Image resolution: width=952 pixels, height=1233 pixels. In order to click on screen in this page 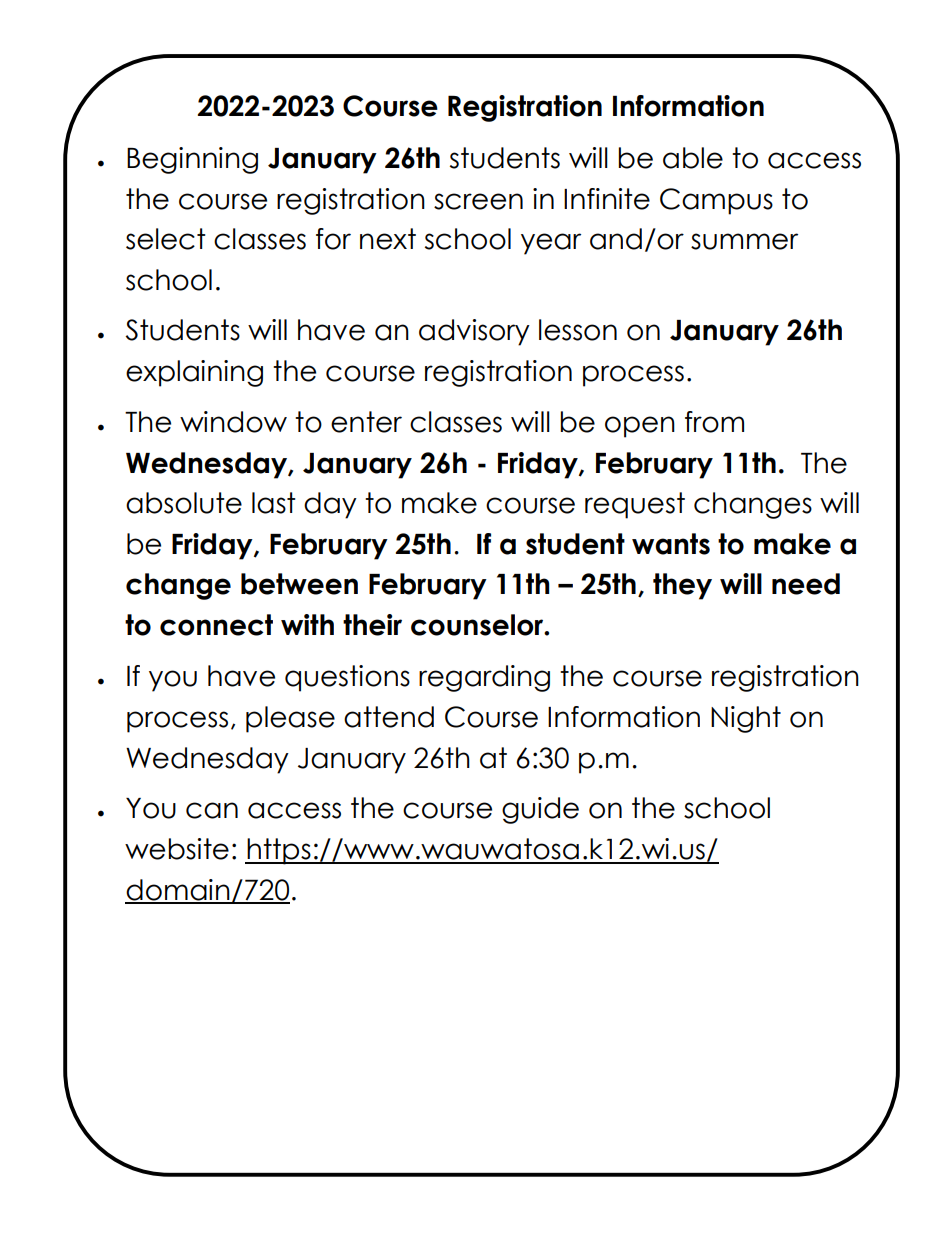, I will do `click(478, 201)`.
